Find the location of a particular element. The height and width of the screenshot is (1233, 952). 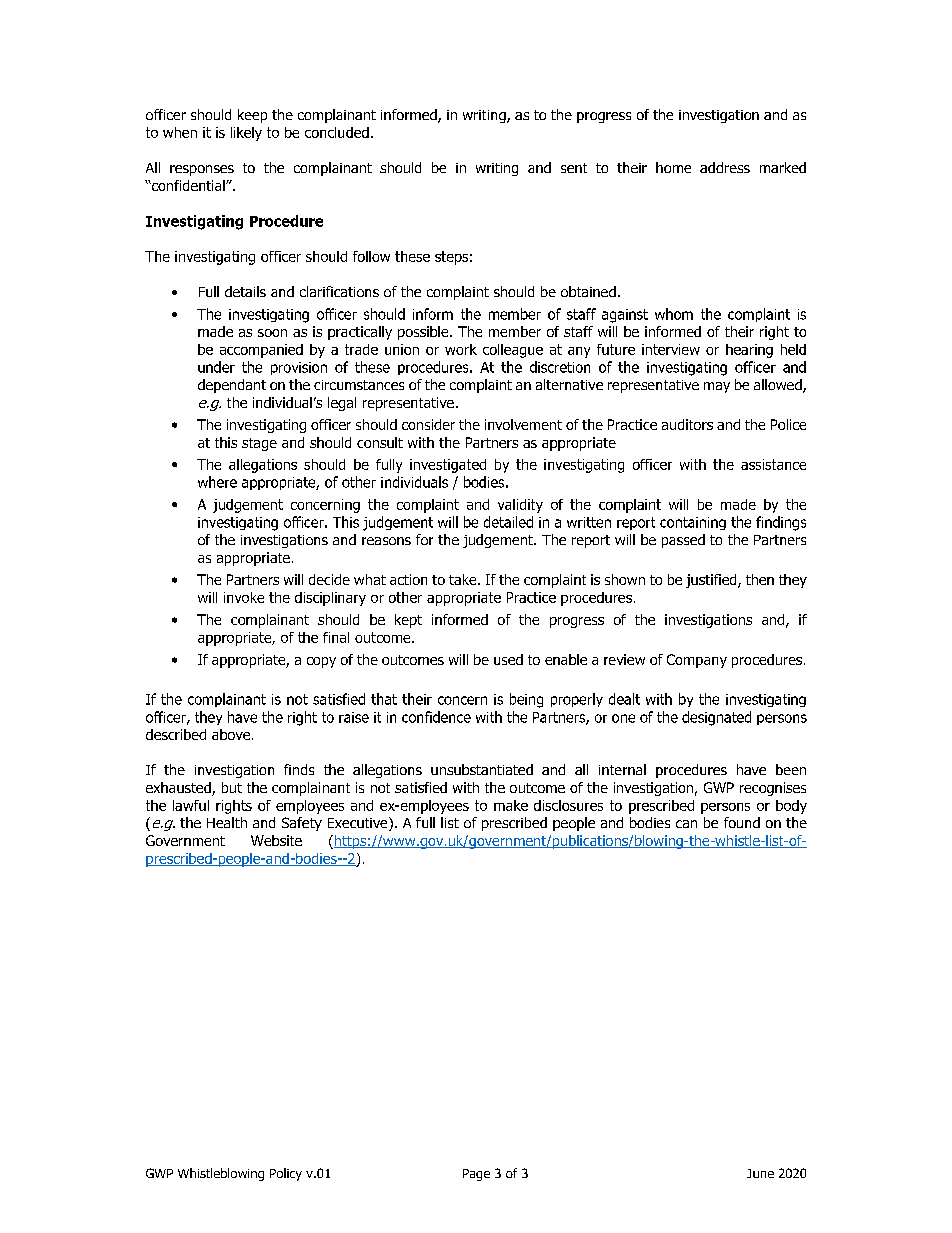

used is located at coordinates (508, 659).
